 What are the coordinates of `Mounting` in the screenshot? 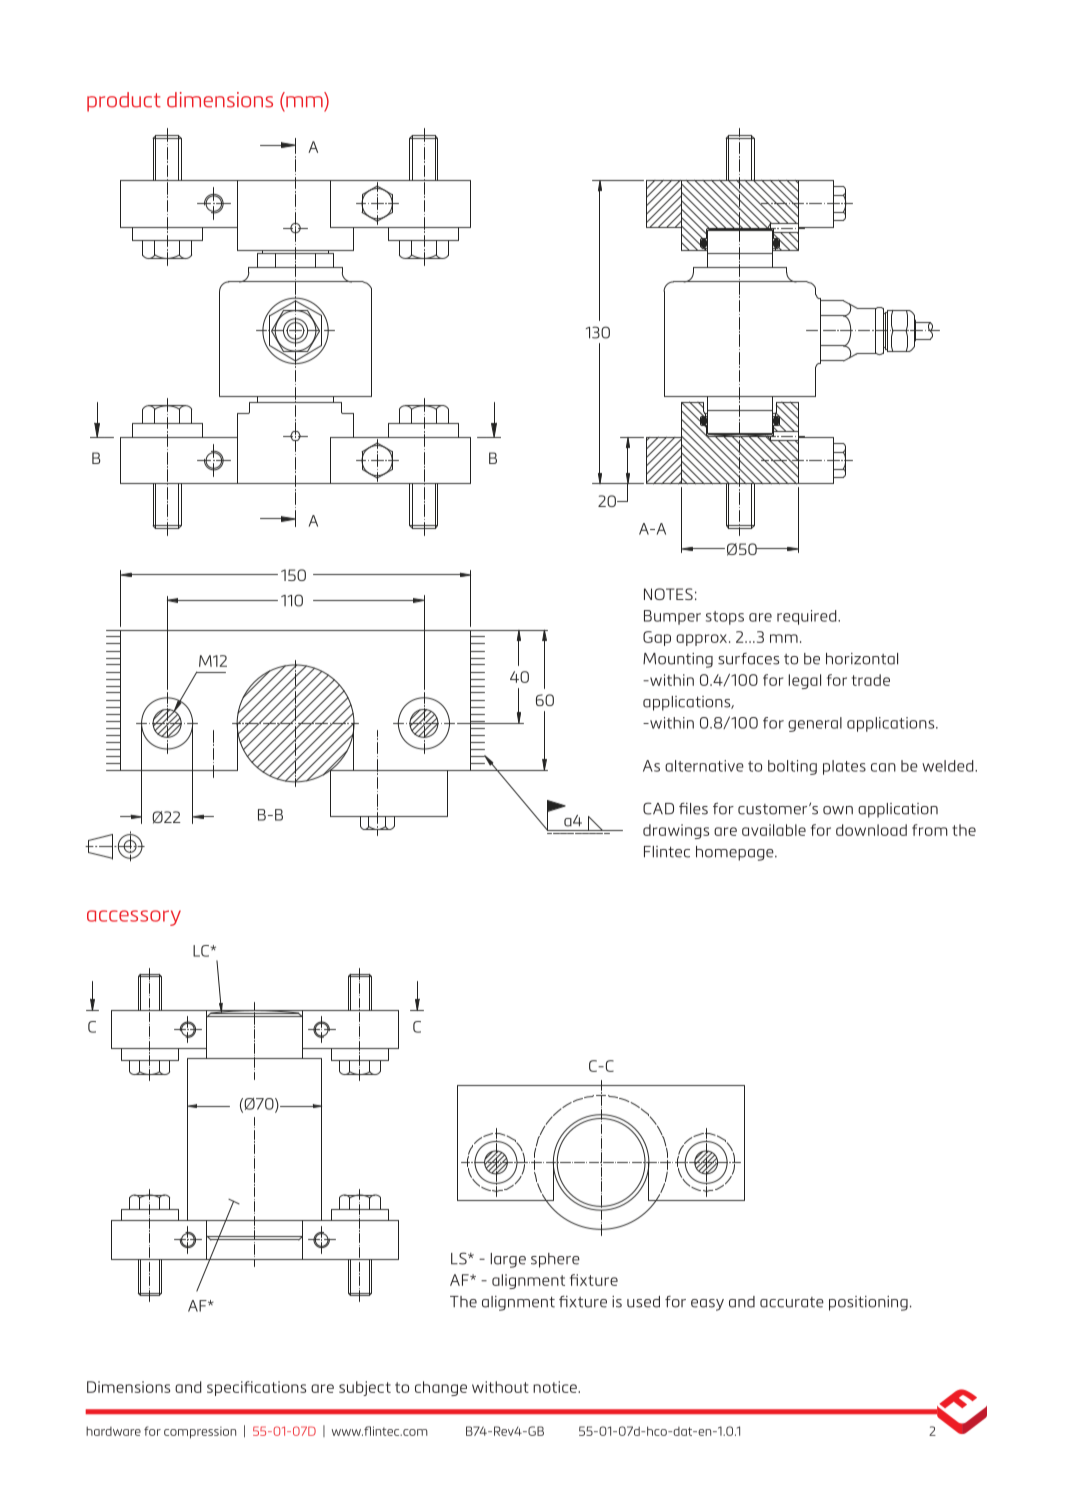 It's located at (678, 660).
